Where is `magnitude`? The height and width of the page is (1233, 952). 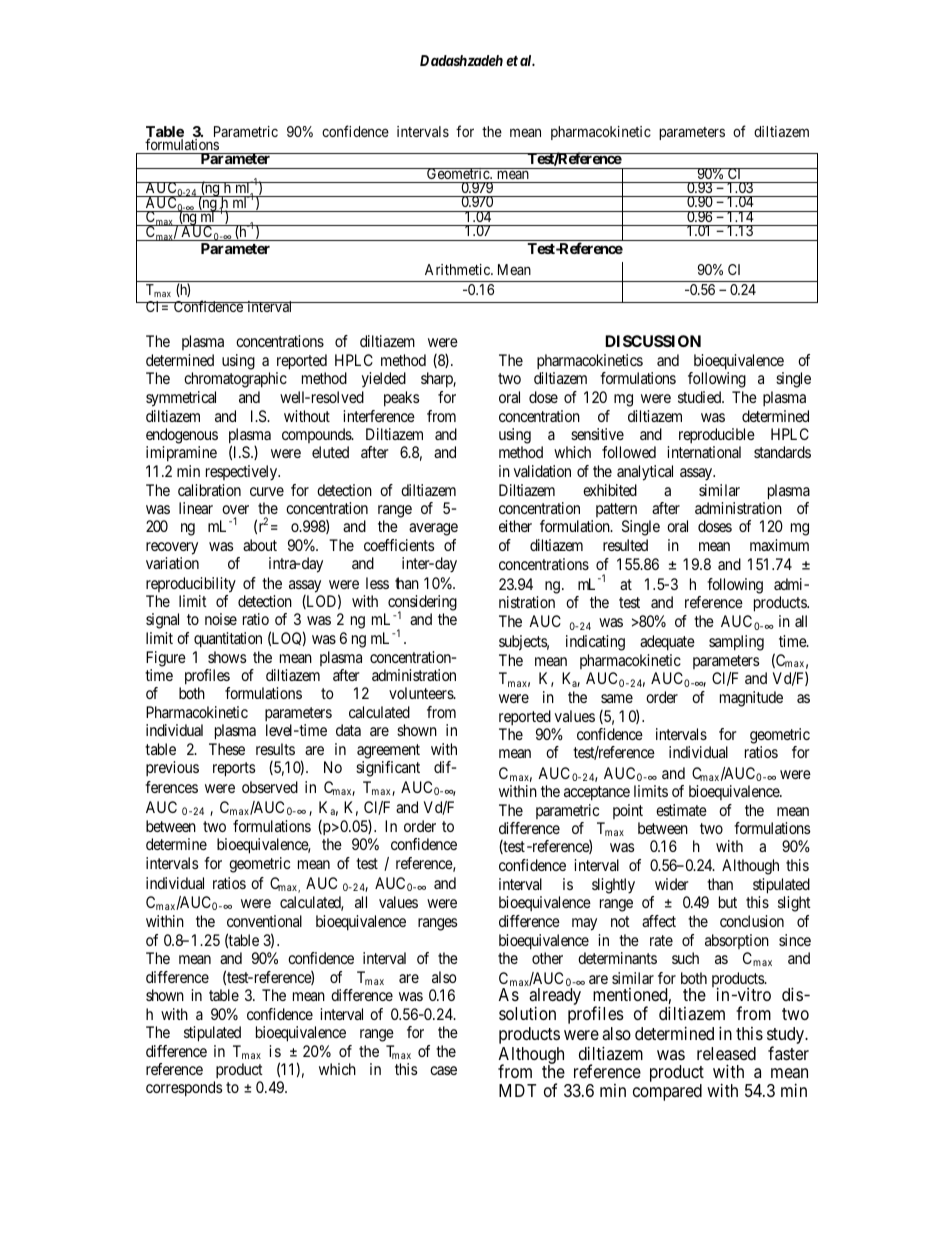 magnitude is located at coordinates (751, 699).
